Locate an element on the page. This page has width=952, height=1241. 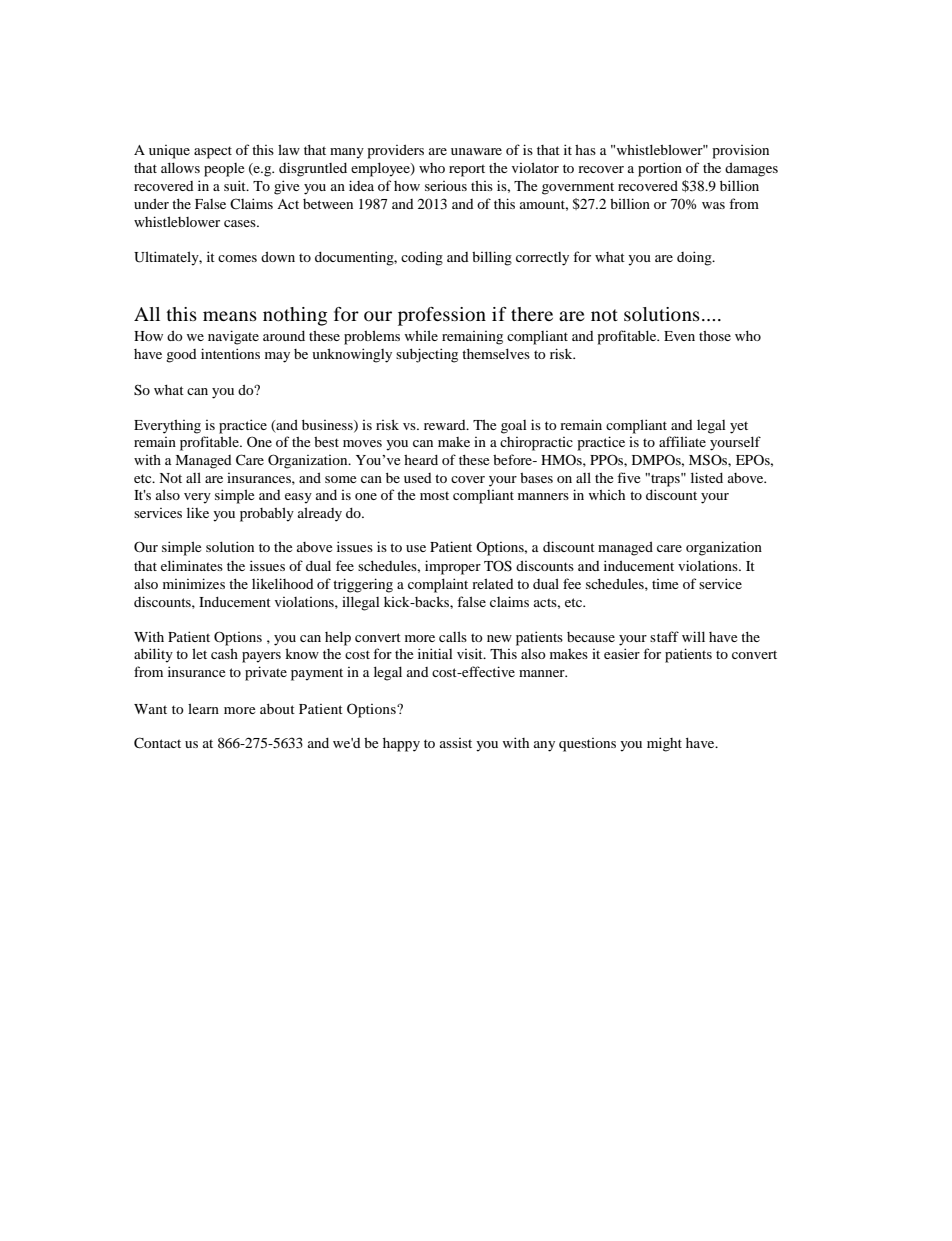
means is located at coordinates (230, 316).
